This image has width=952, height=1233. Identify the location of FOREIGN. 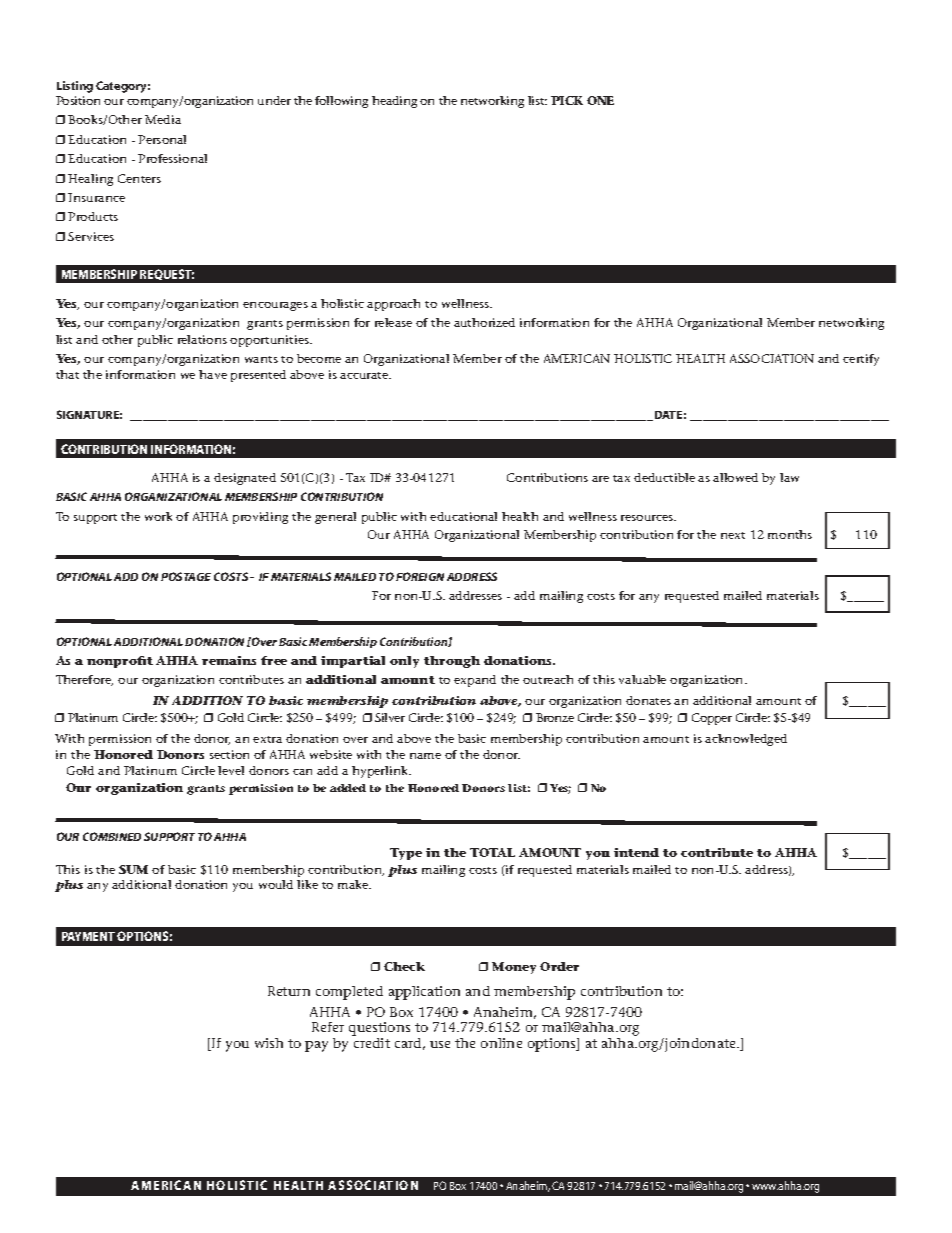
(420, 576).
